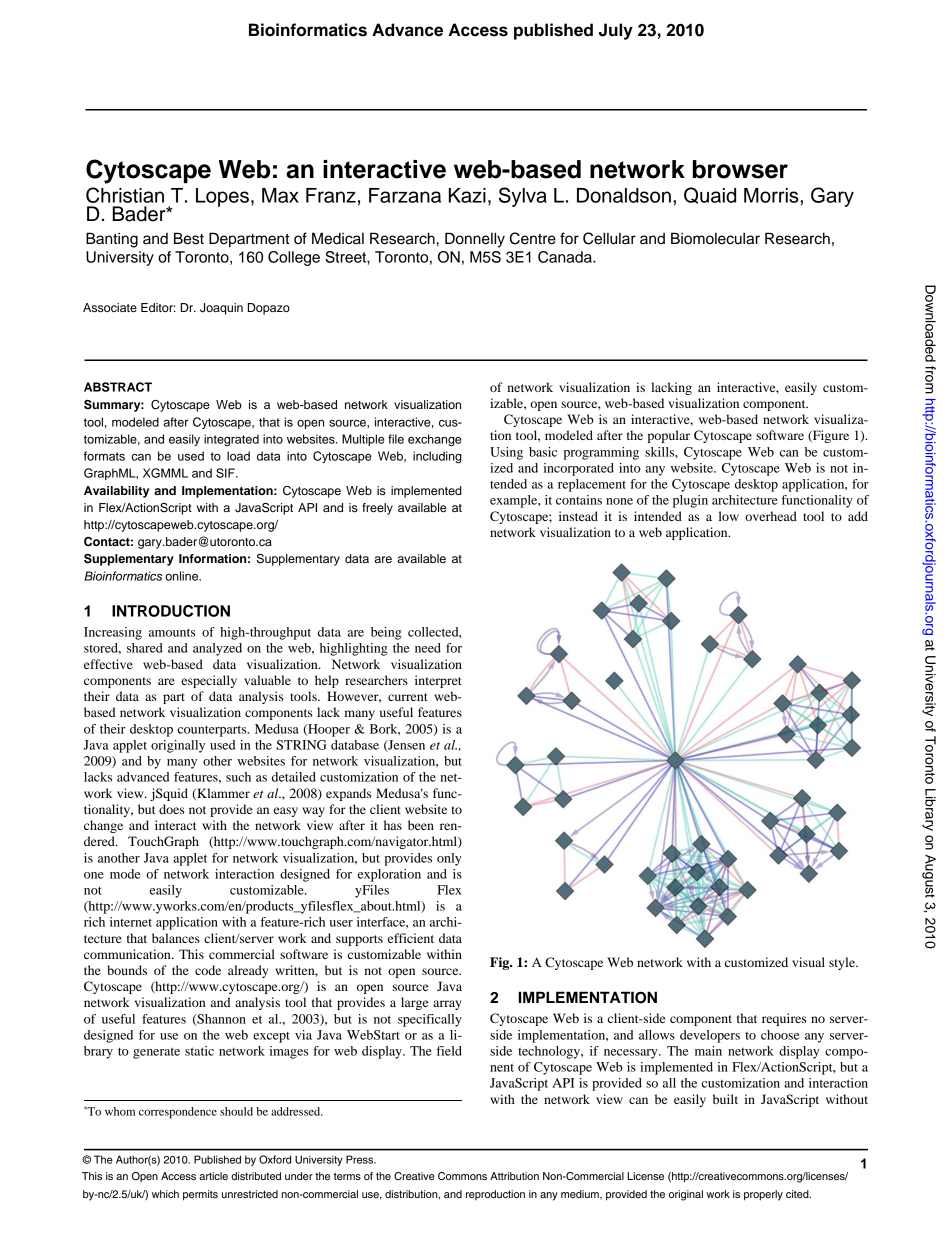 This image has width=952, height=1233. Describe the element at coordinates (222, 197) in the image. I see `Lopes` at that location.
